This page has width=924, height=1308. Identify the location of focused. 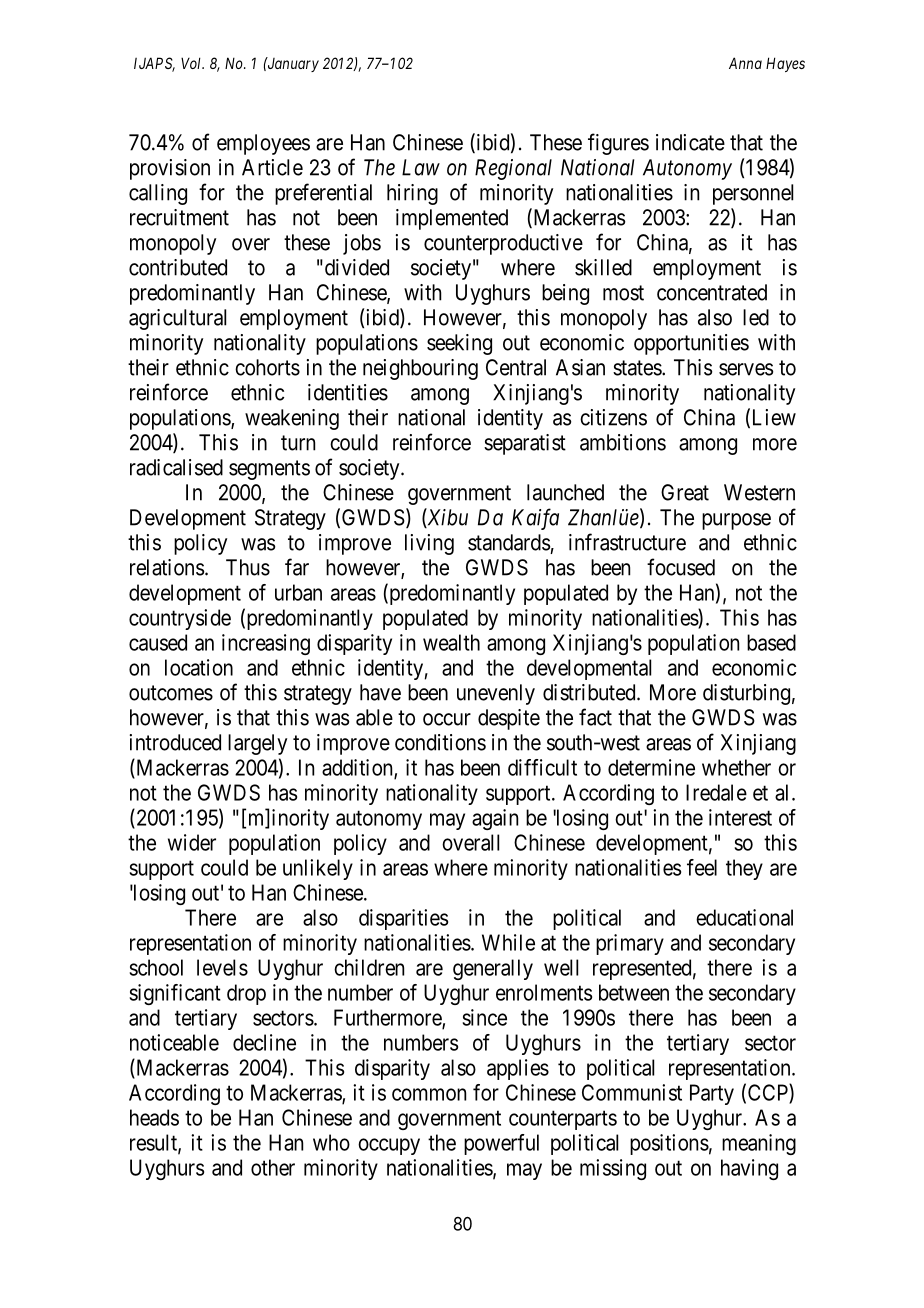
(681, 567).
